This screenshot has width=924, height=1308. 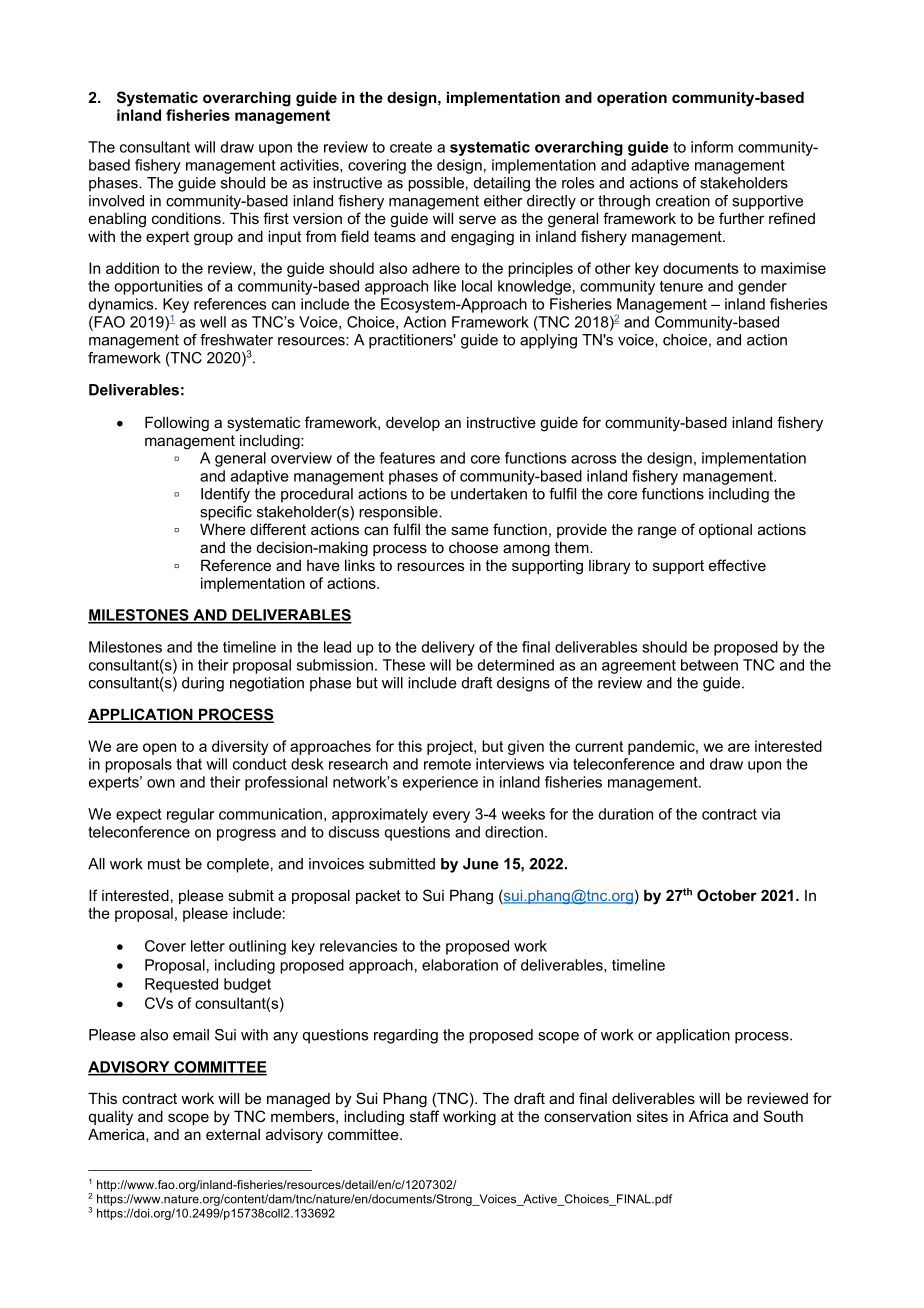 I want to click on during, so click(x=203, y=684).
